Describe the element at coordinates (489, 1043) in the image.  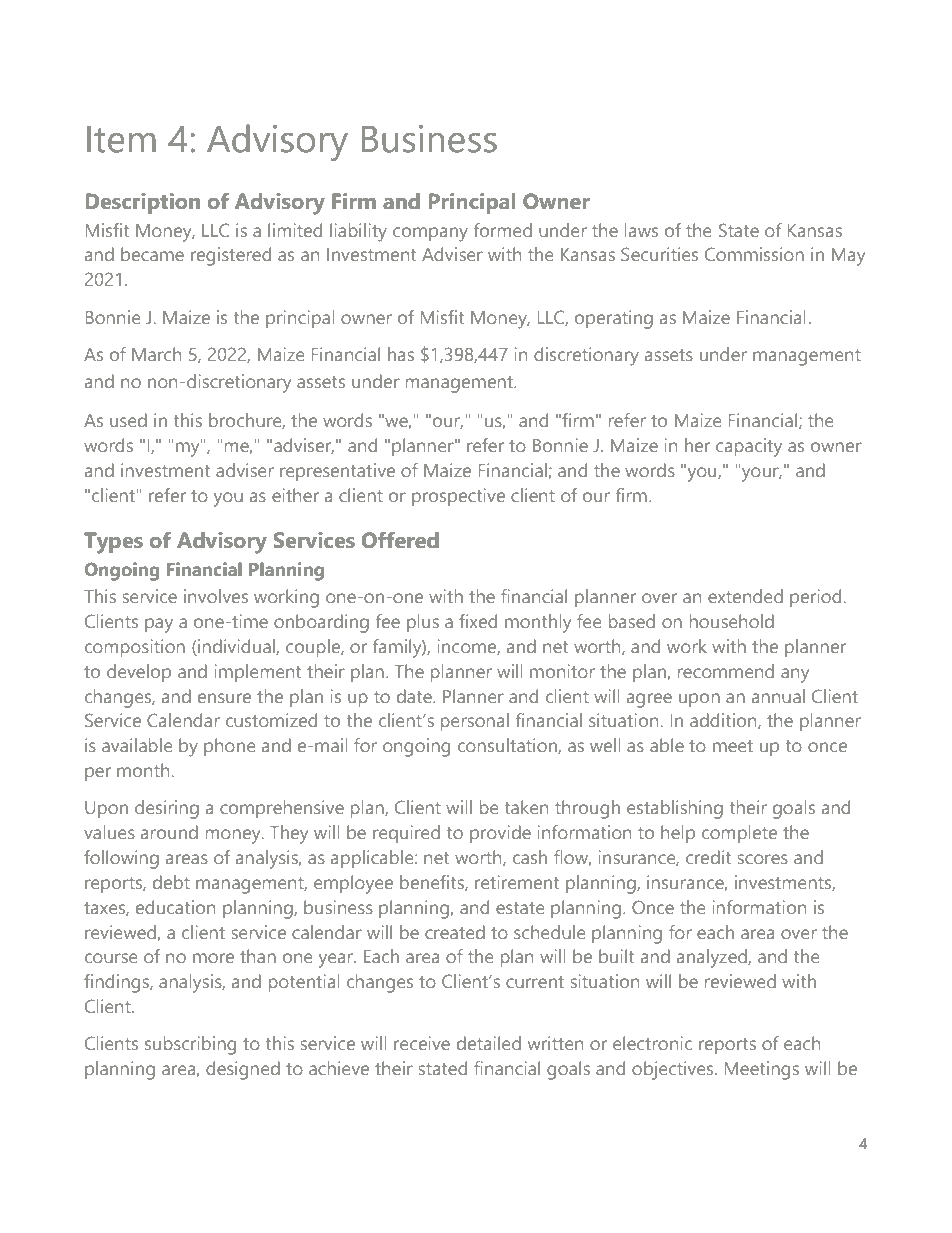
I see `detailed` at that location.
